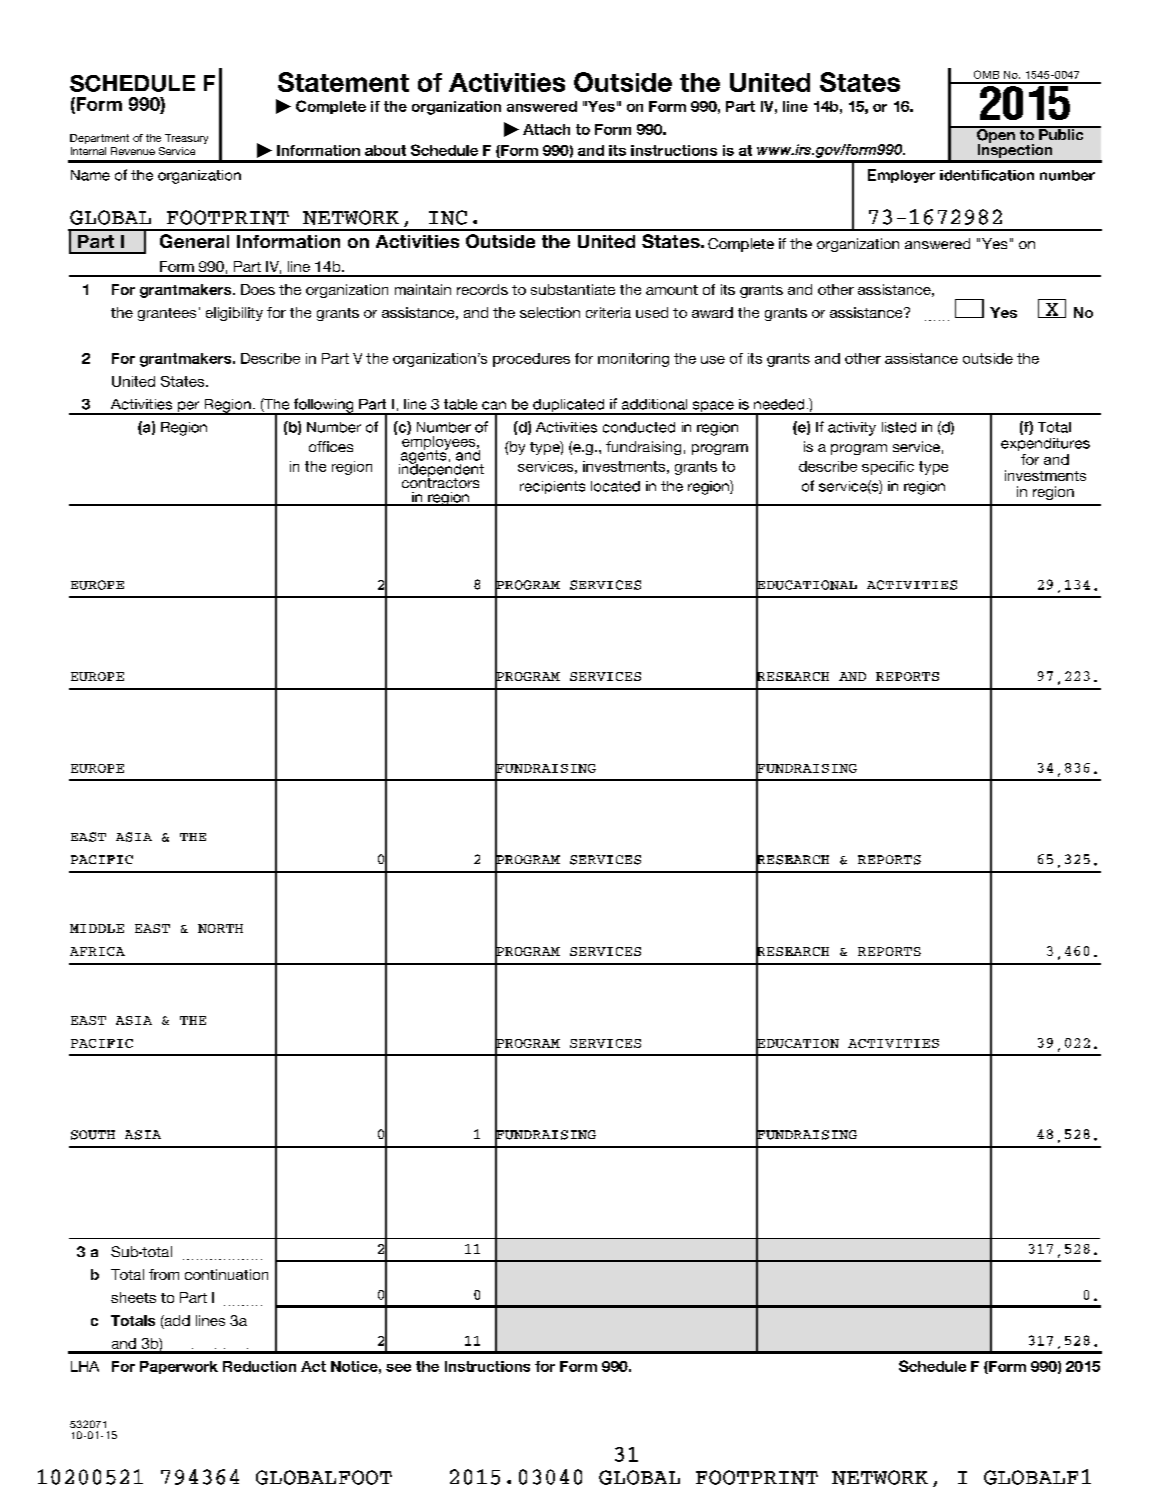  Describe the element at coordinates (398, 1368) in the image. I see `see` at that location.
